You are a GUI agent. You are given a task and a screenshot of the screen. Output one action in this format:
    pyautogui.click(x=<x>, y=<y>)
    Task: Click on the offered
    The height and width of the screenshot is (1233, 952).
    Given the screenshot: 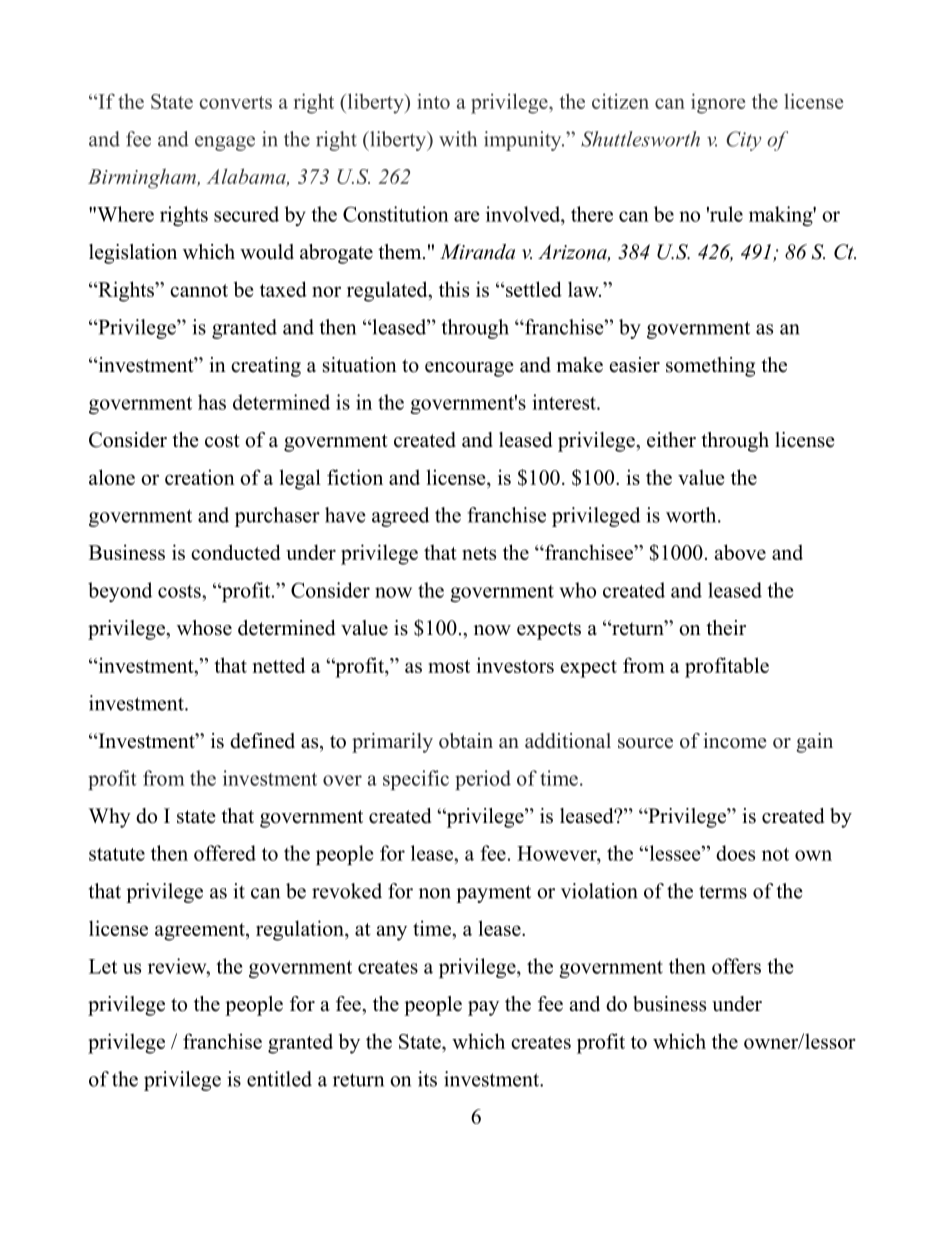 What is the action you would take?
    pyautogui.click(x=225, y=853)
